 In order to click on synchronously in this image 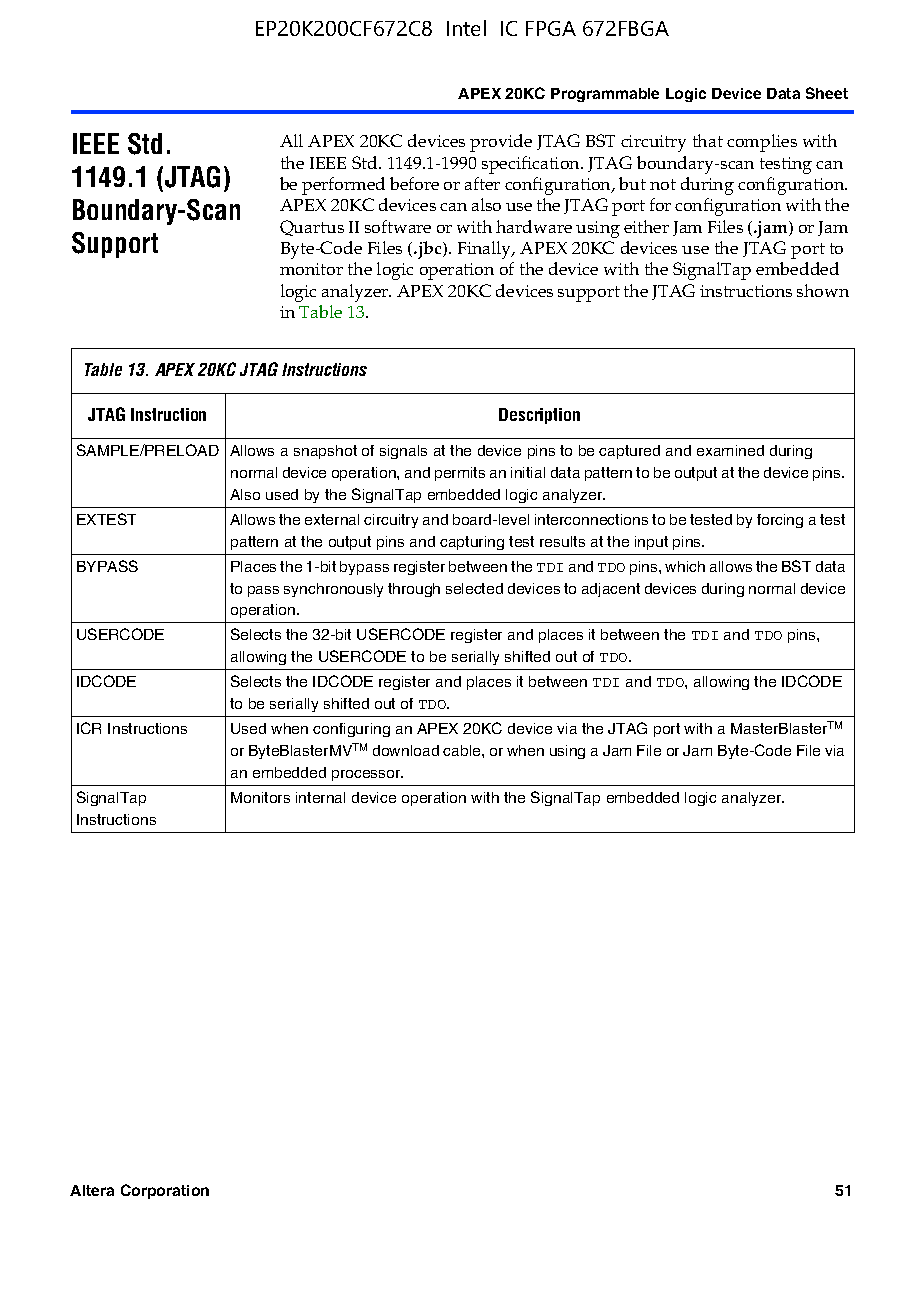, I will do `click(333, 590)`.
